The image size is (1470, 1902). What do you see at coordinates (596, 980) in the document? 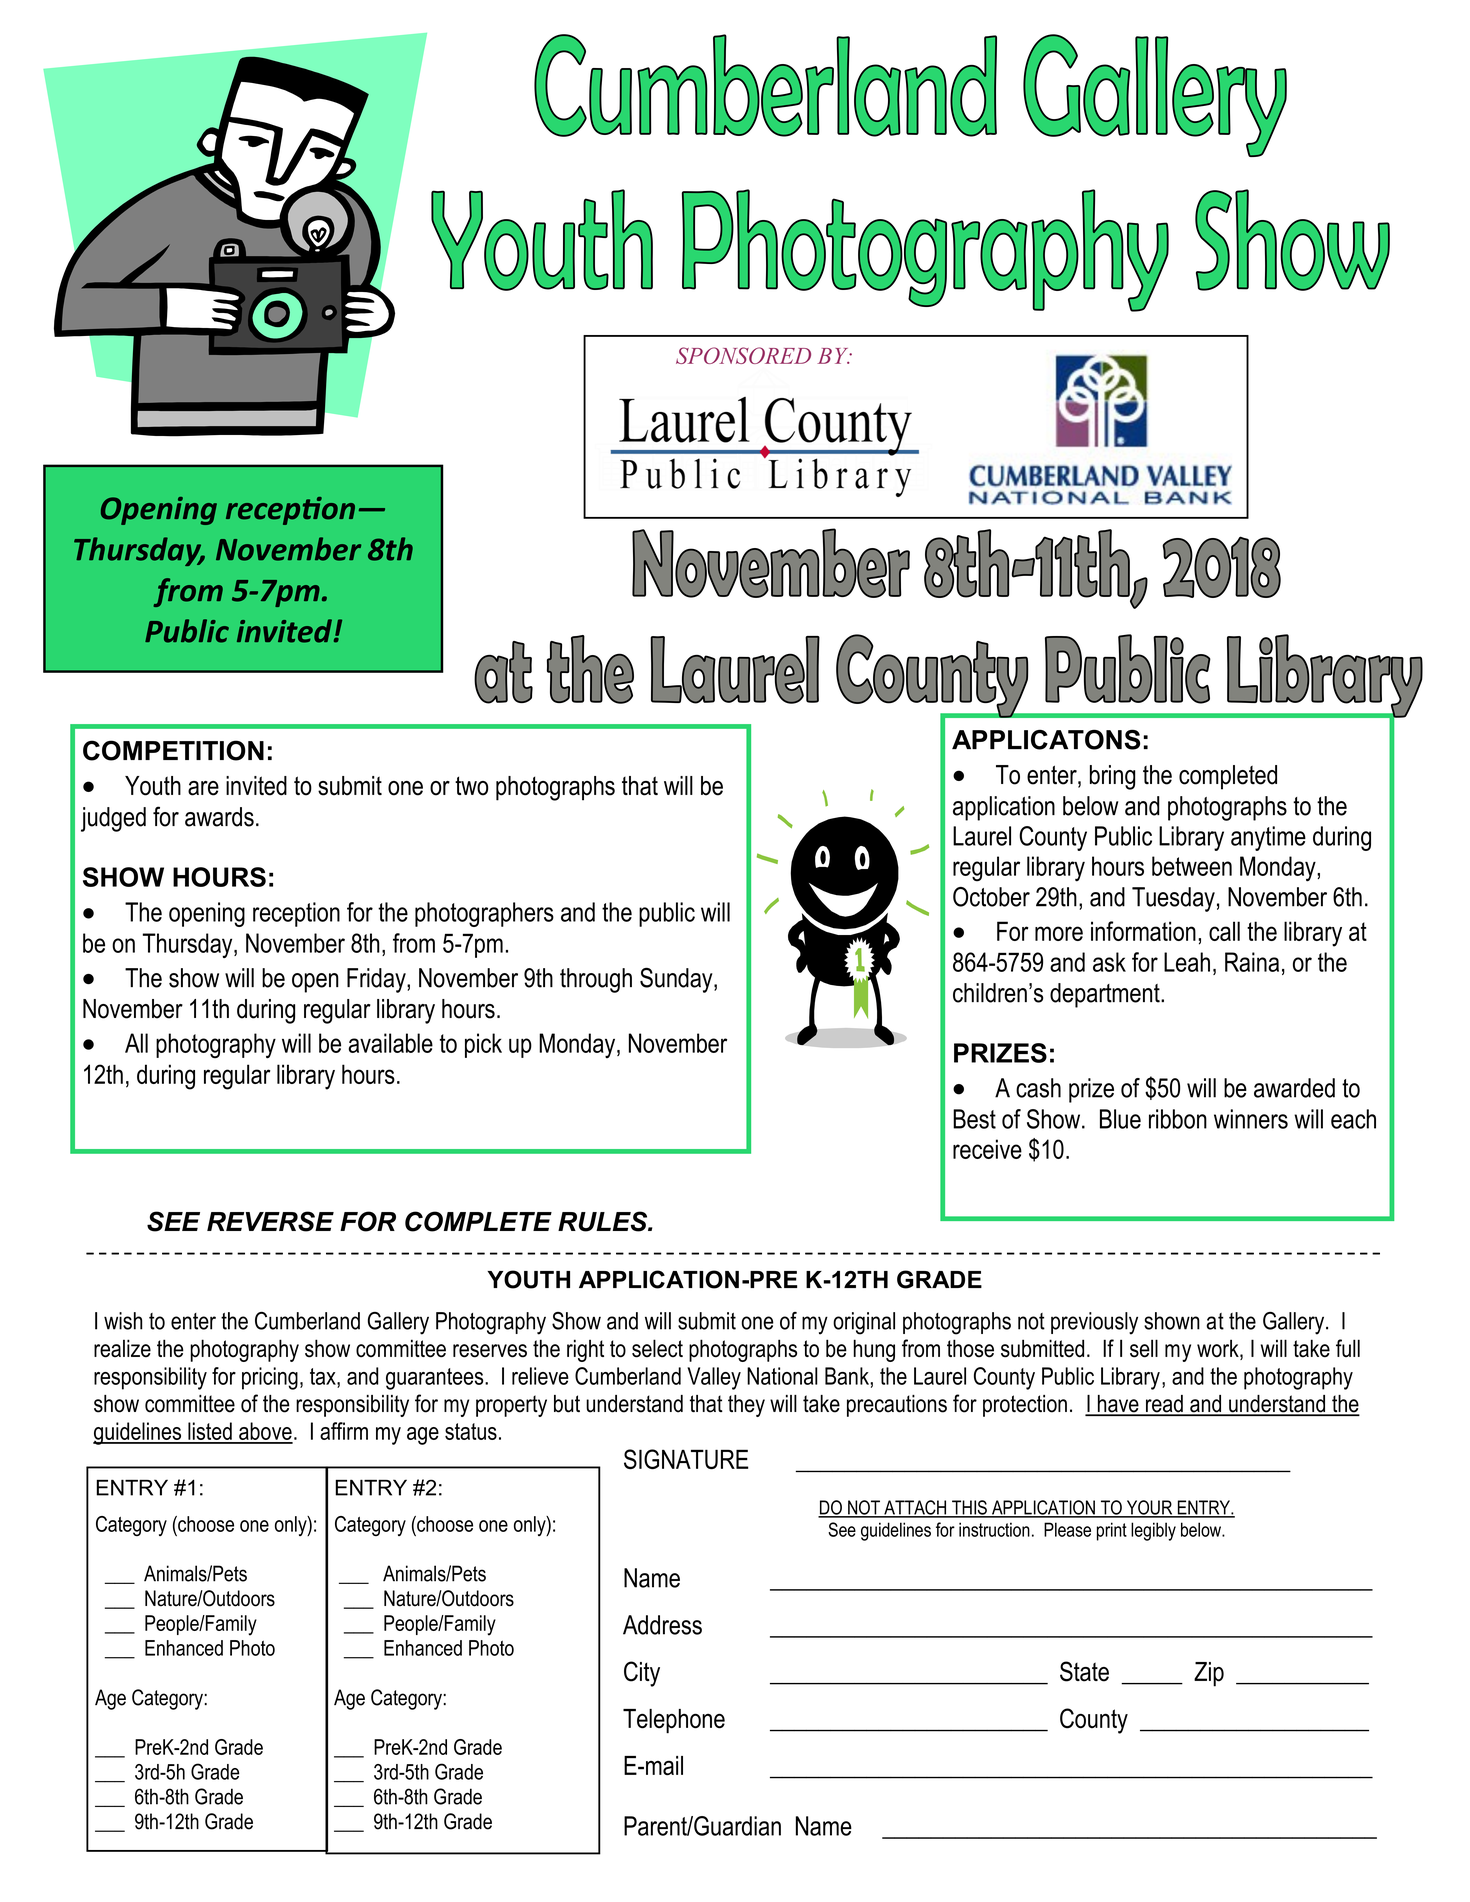
I see `through` at bounding box center [596, 980].
